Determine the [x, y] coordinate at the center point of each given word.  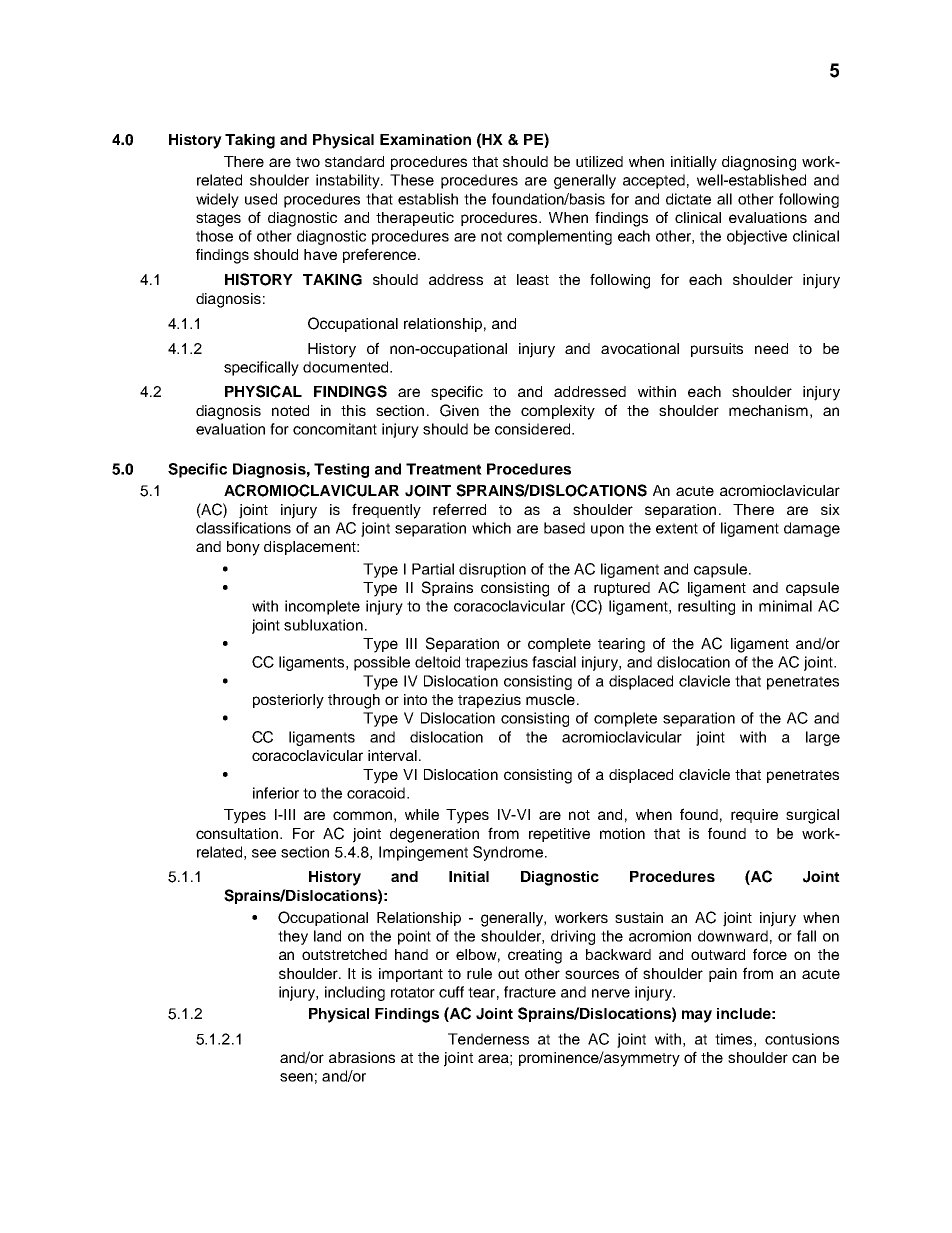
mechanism [768, 410]
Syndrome [509, 853]
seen [296, 1077]
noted [290, 410]
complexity [558, 412]
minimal [785, 606]
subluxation [323, 625]
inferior [276, 793]
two [308, 162]
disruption [492, 570]
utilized [599, 161]
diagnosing [759, 163]
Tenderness [488, 1039]
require [754, 816]
